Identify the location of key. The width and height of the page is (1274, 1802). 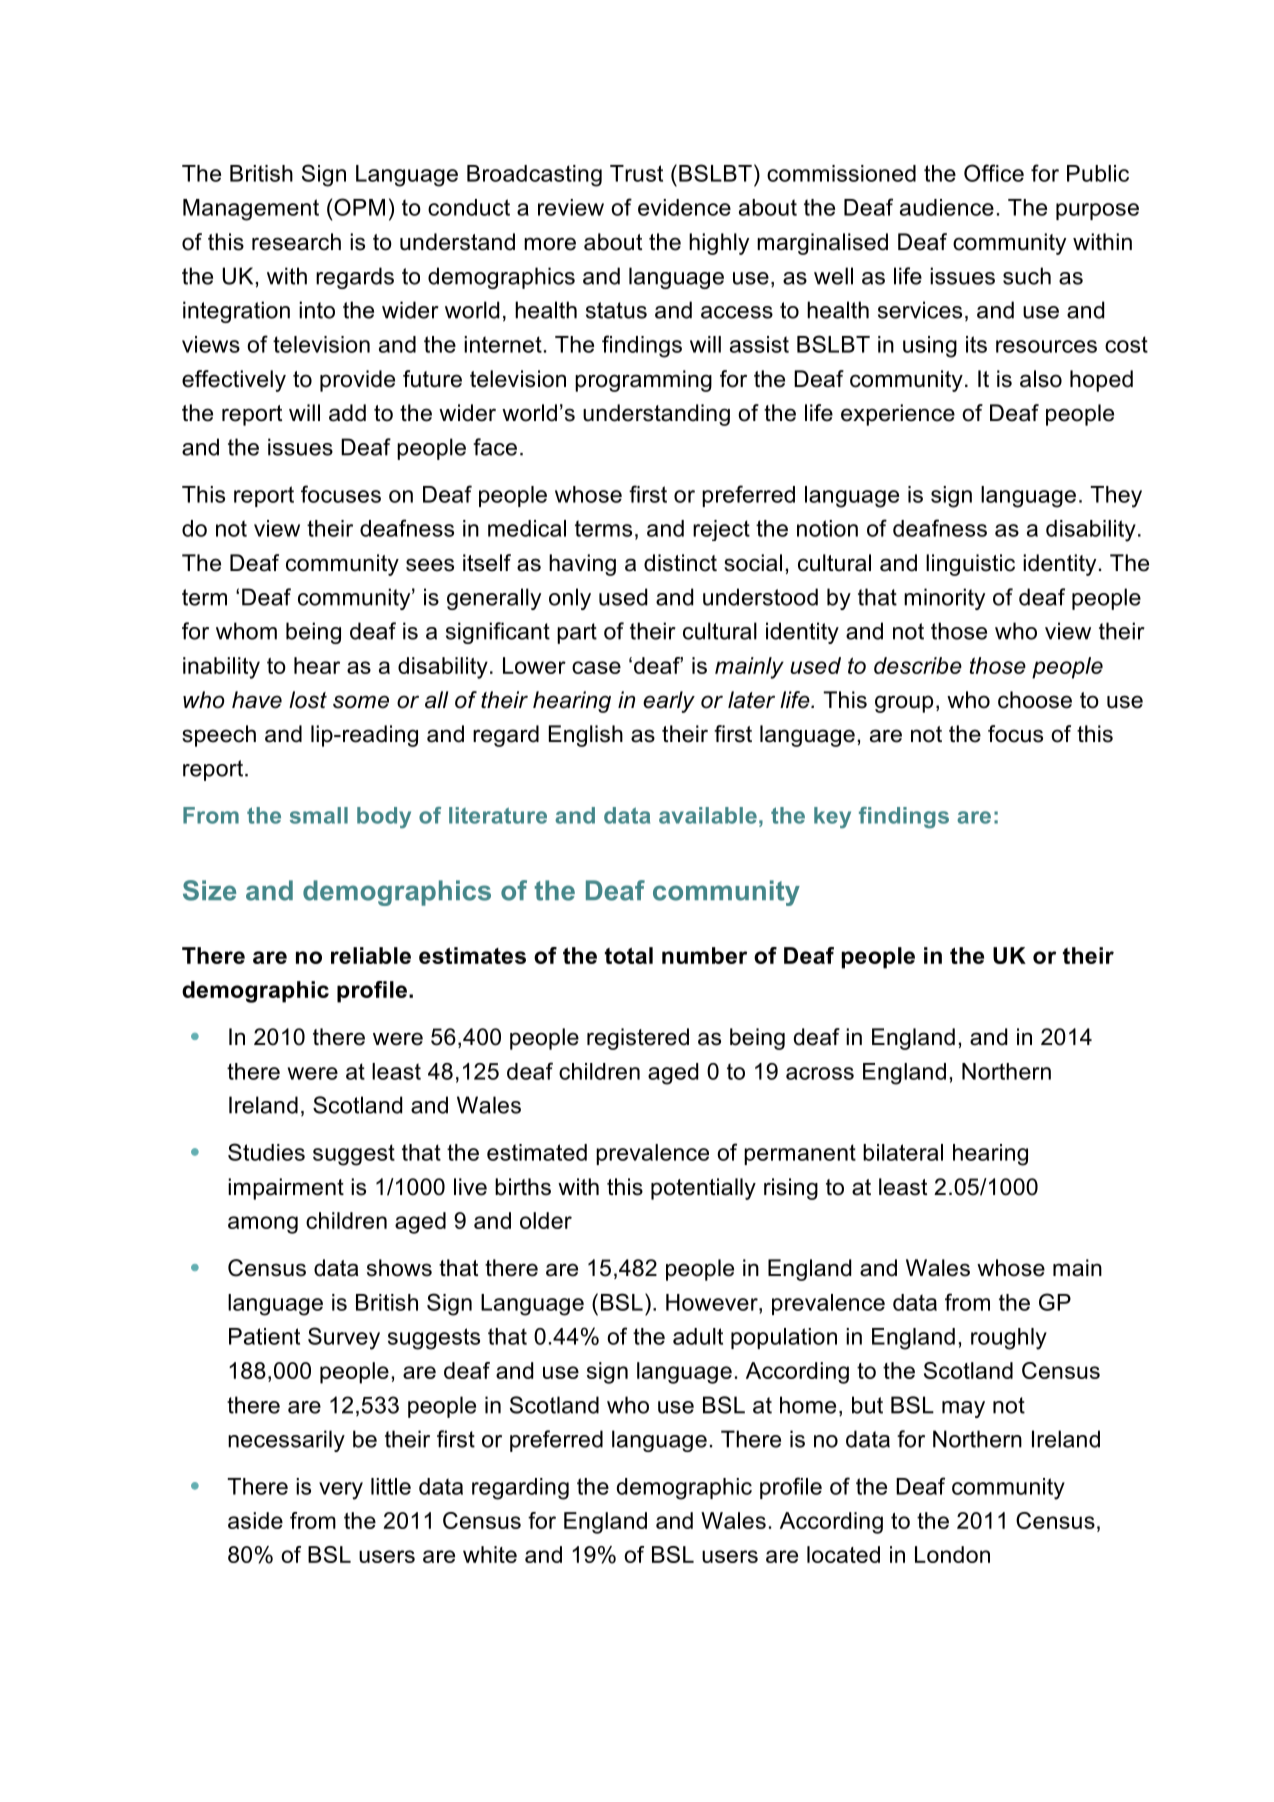
(832, 817).
